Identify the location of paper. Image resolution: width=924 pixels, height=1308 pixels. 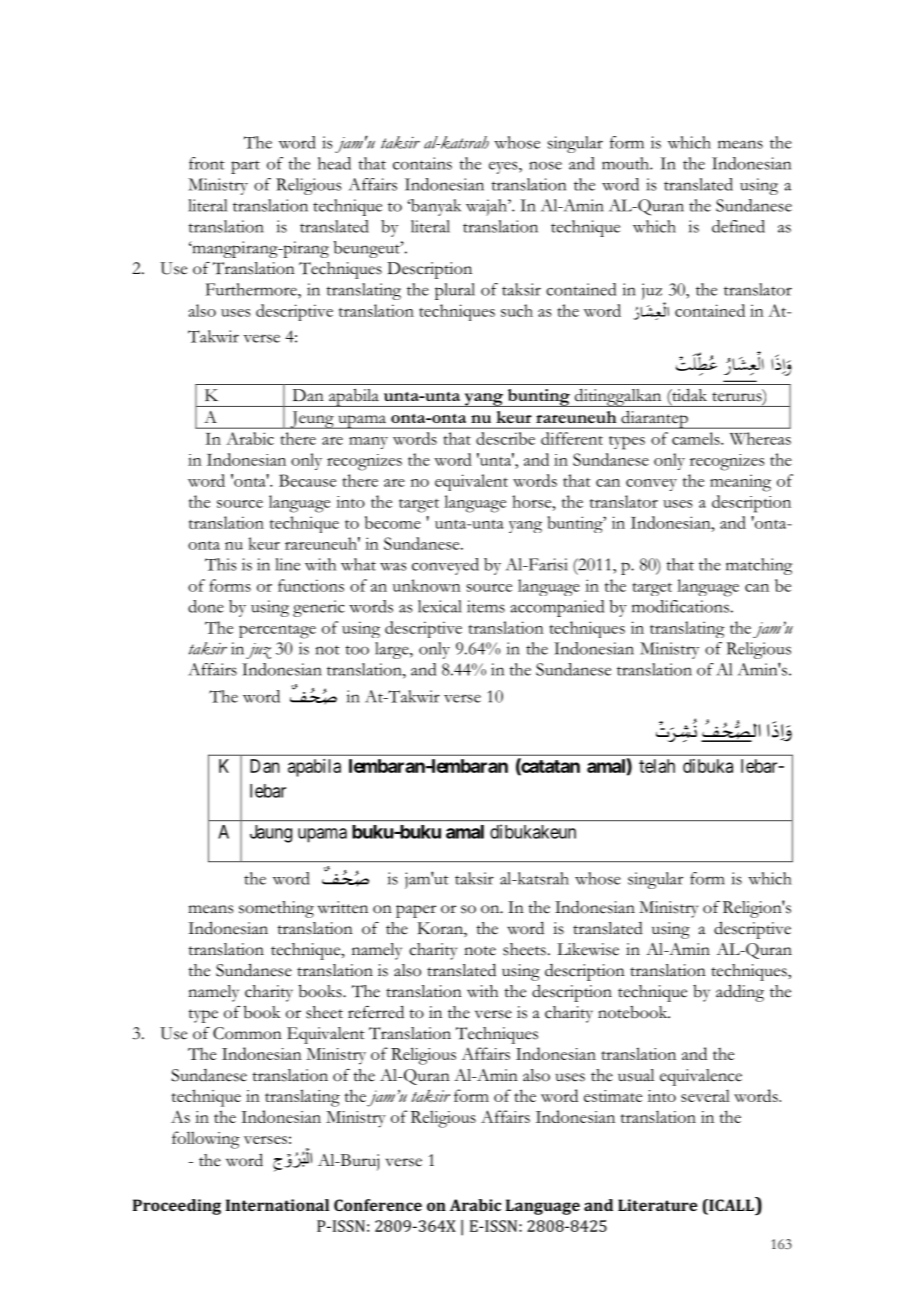
(416, 911).
